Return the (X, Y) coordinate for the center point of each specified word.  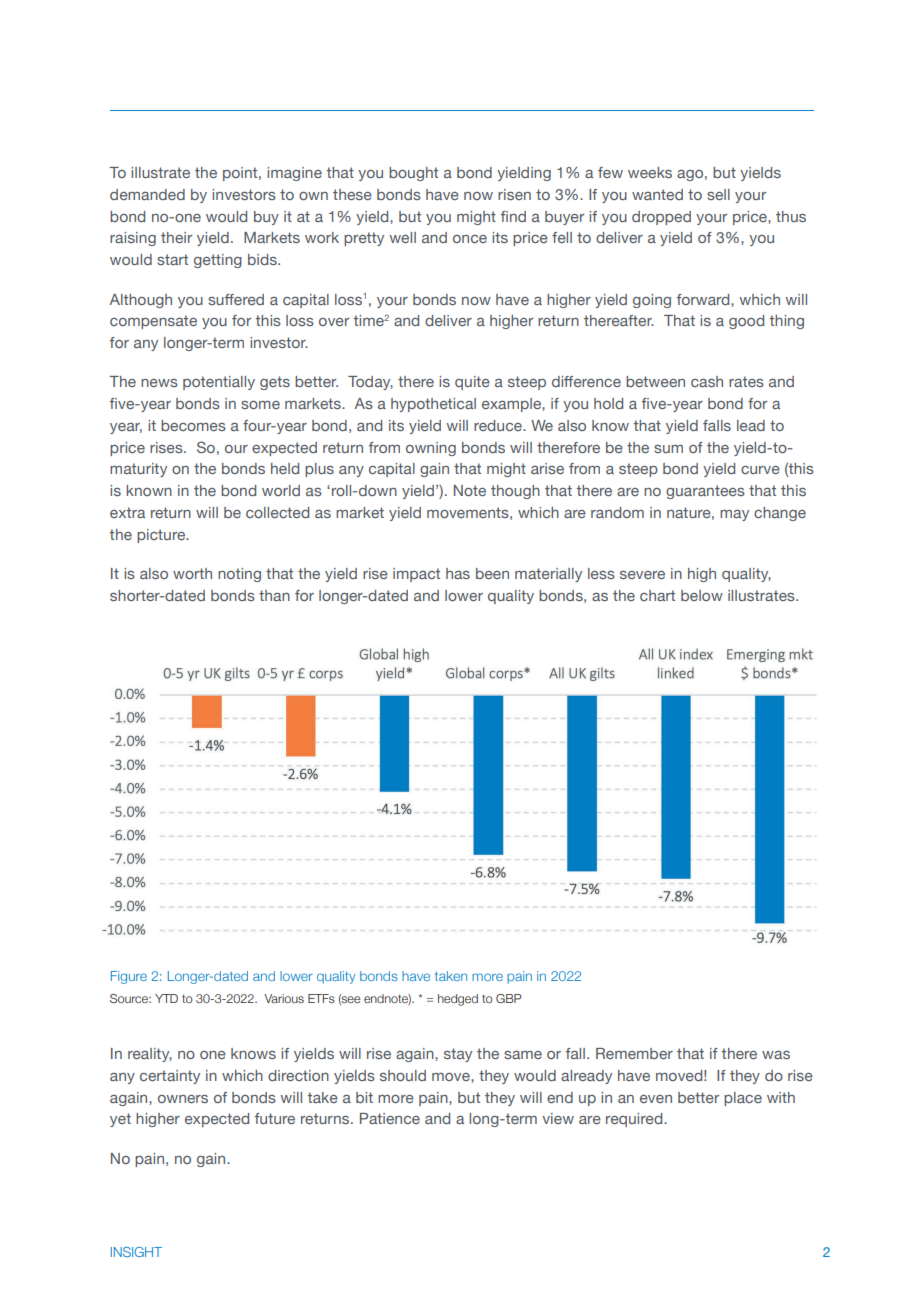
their (176, 237)
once (470, 239)
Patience (390, 1118)
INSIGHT (136, 1252)
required (635, 1120)
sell (718, 194)
